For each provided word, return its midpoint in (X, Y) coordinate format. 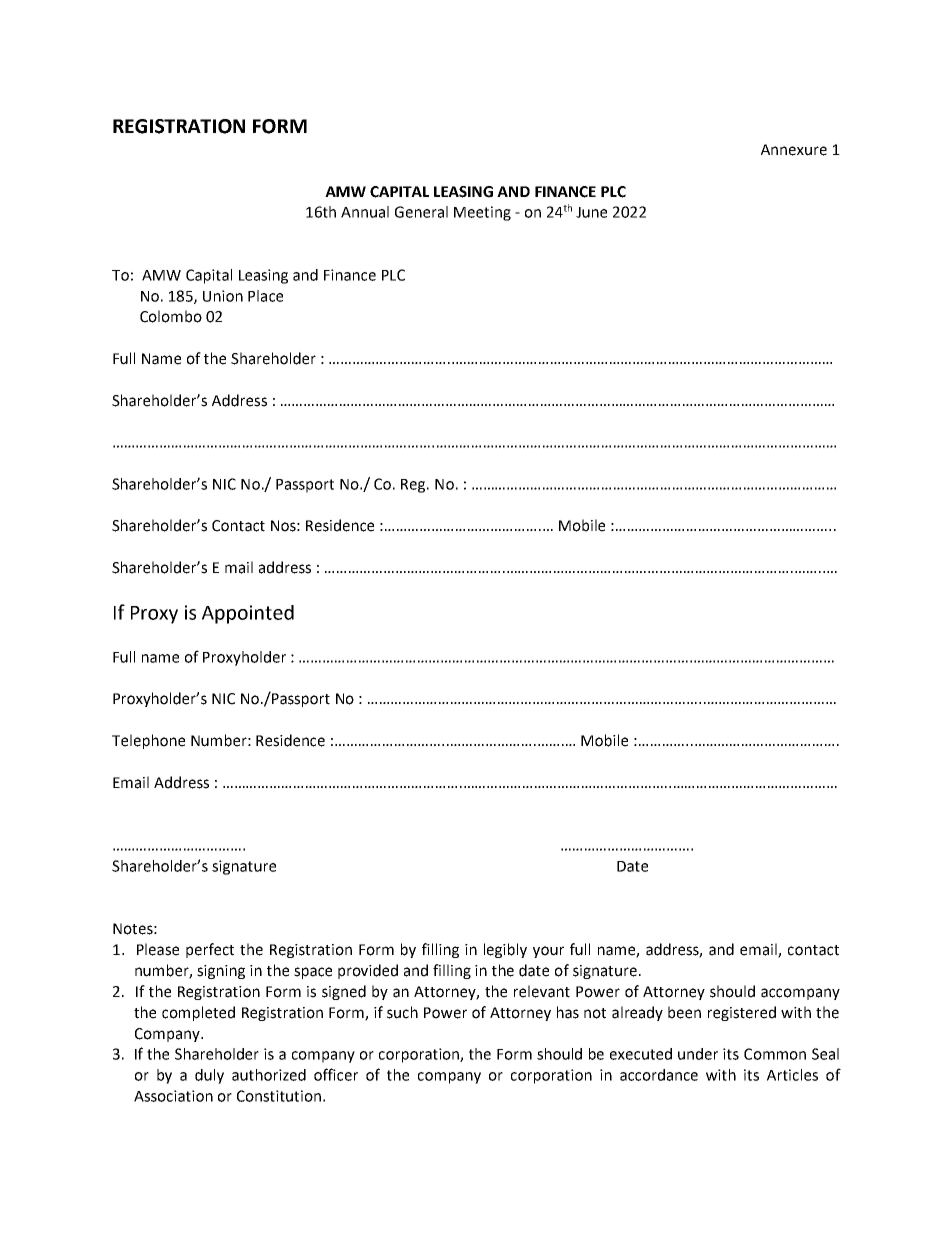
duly (209, 1076)
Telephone (148, 741)
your (548, 952)
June (591, 212)
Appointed (248, 614)
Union (223, 296)
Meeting (482, 213)
